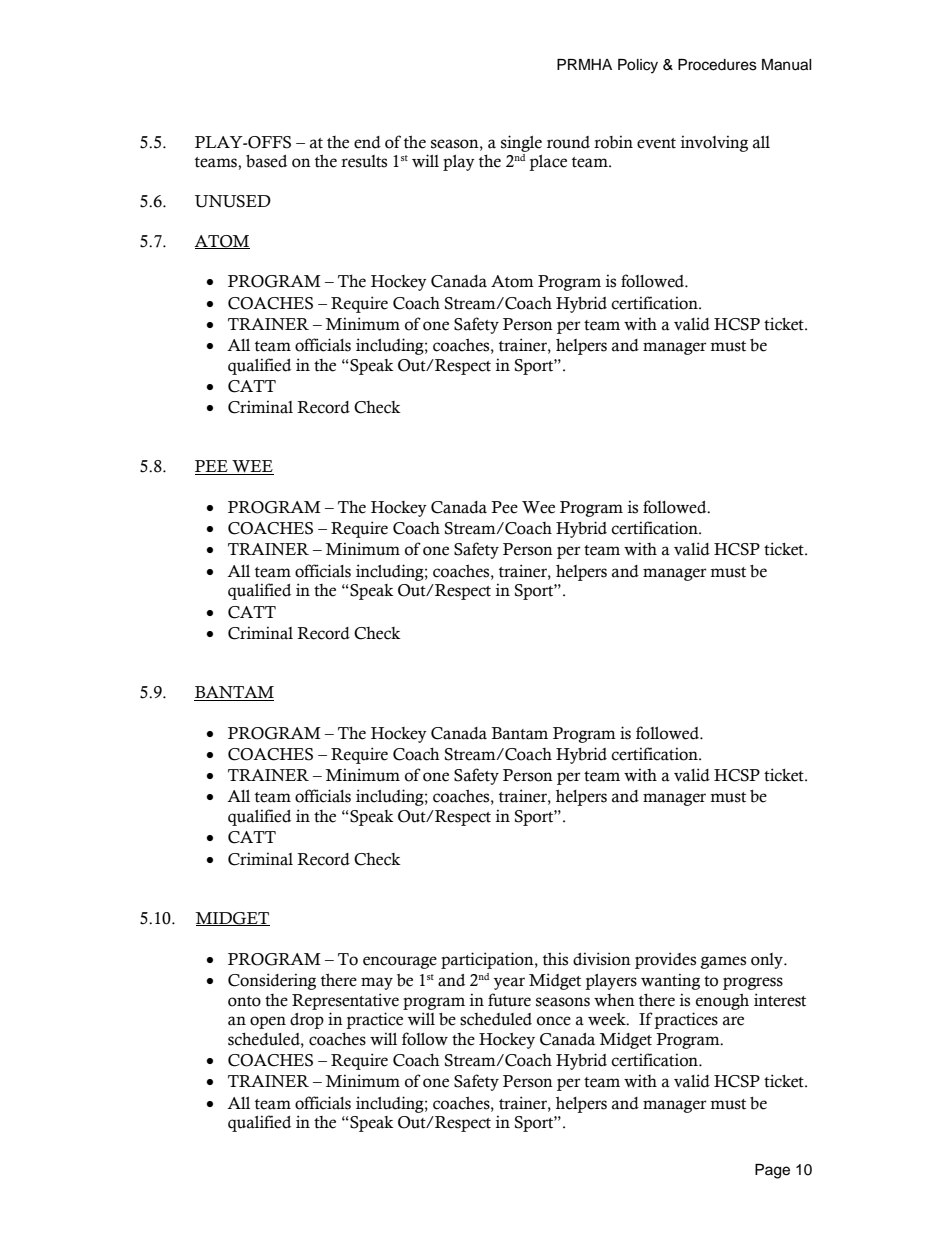  I want to click on based, so click(266, 161).
